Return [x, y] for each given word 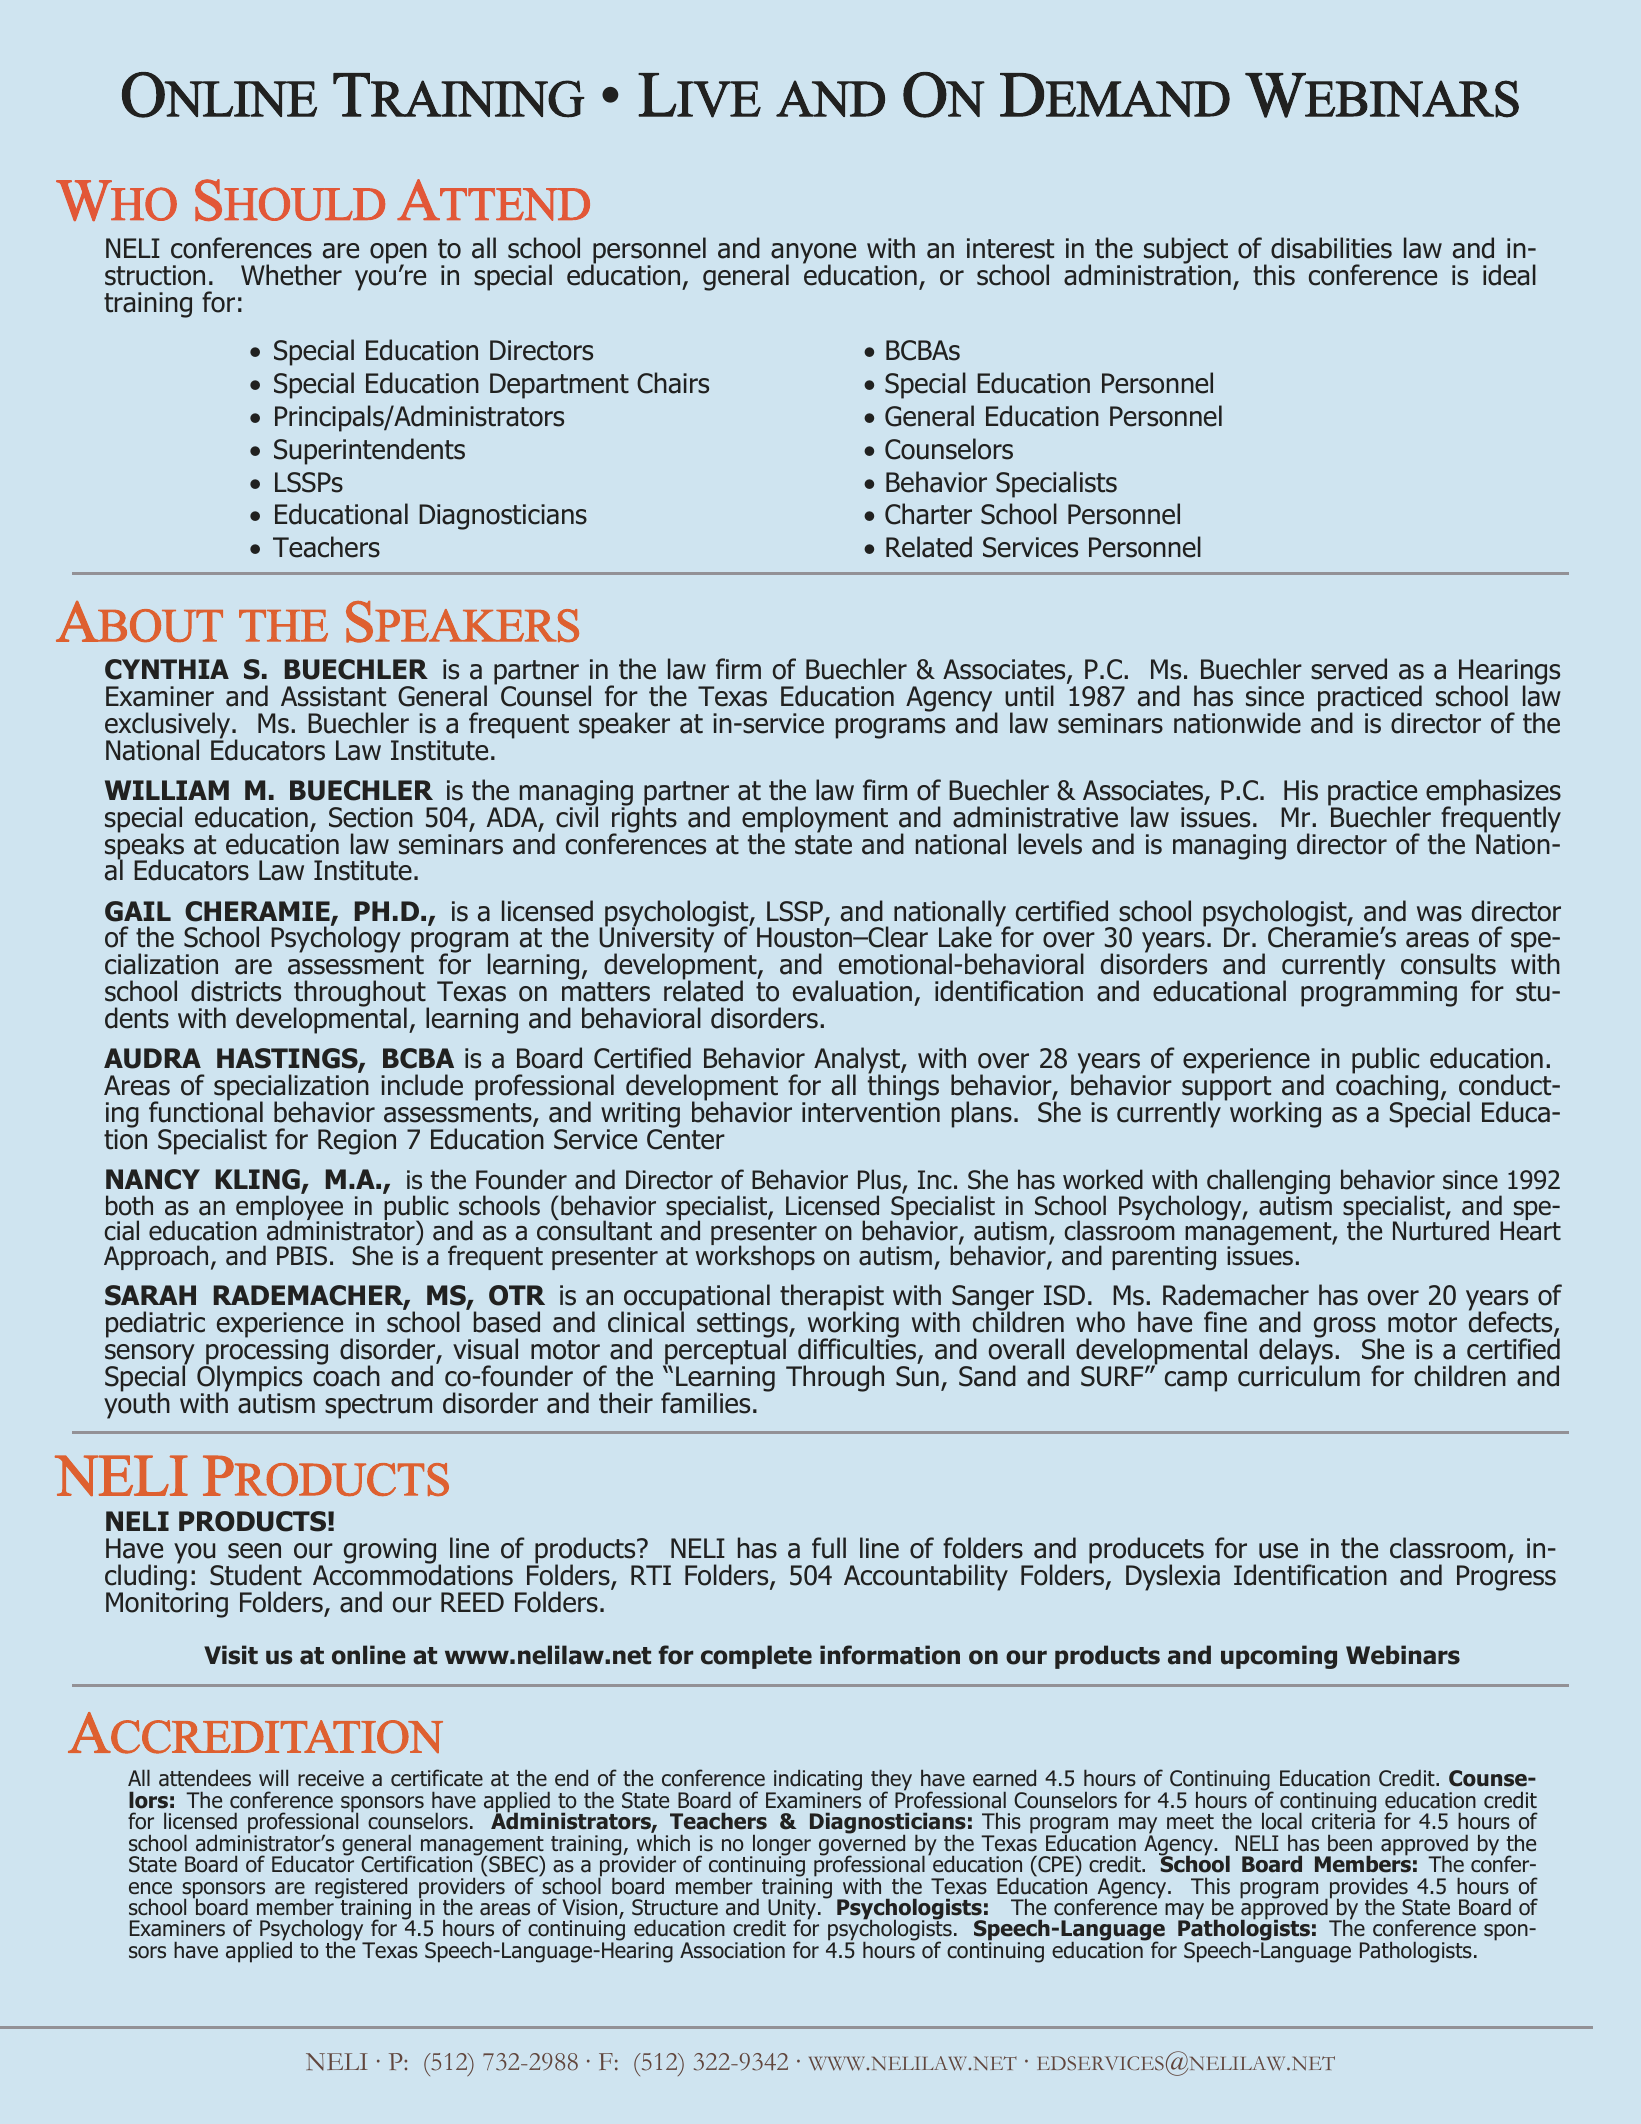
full [829, 1548]
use [1278, 1551]
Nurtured [1441, 1229]
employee [289, 1208]
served [1349, 669]
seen [254, 1551]
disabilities [1331, 248]
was [1439, 914]
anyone [813, 254]
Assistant [333, 696]
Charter [928, 514]
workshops [755, 1257]
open [398, 254]
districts [236, 991]
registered [361, 1889]
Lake [965, 937]
